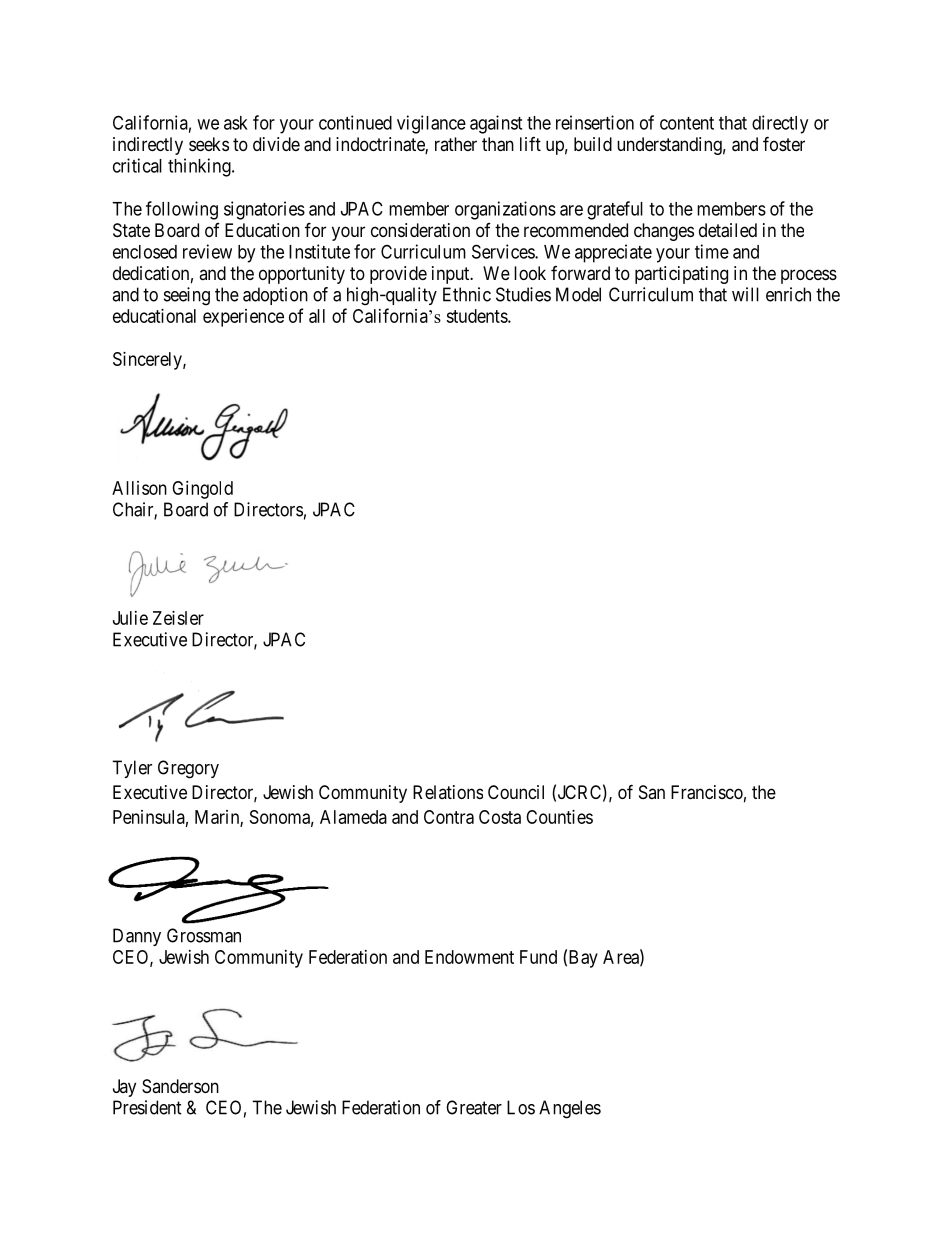 Image resolution: width=952 pixels, height=1233 pixels. Describe the element at coordinates (474, 1107) in the page. I see `Greater` at that location.
